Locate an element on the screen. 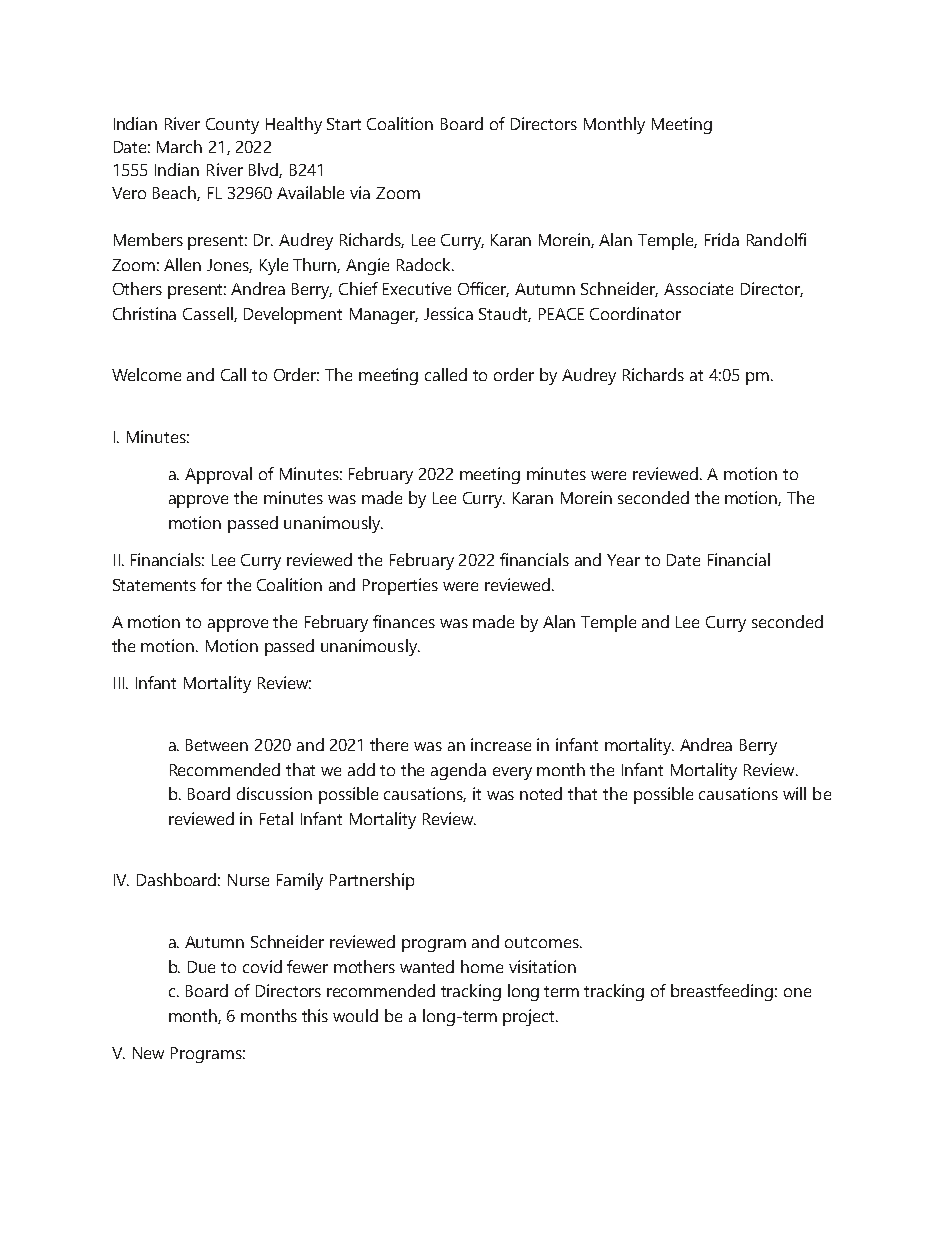  March is located at coordinates (179, 146).
